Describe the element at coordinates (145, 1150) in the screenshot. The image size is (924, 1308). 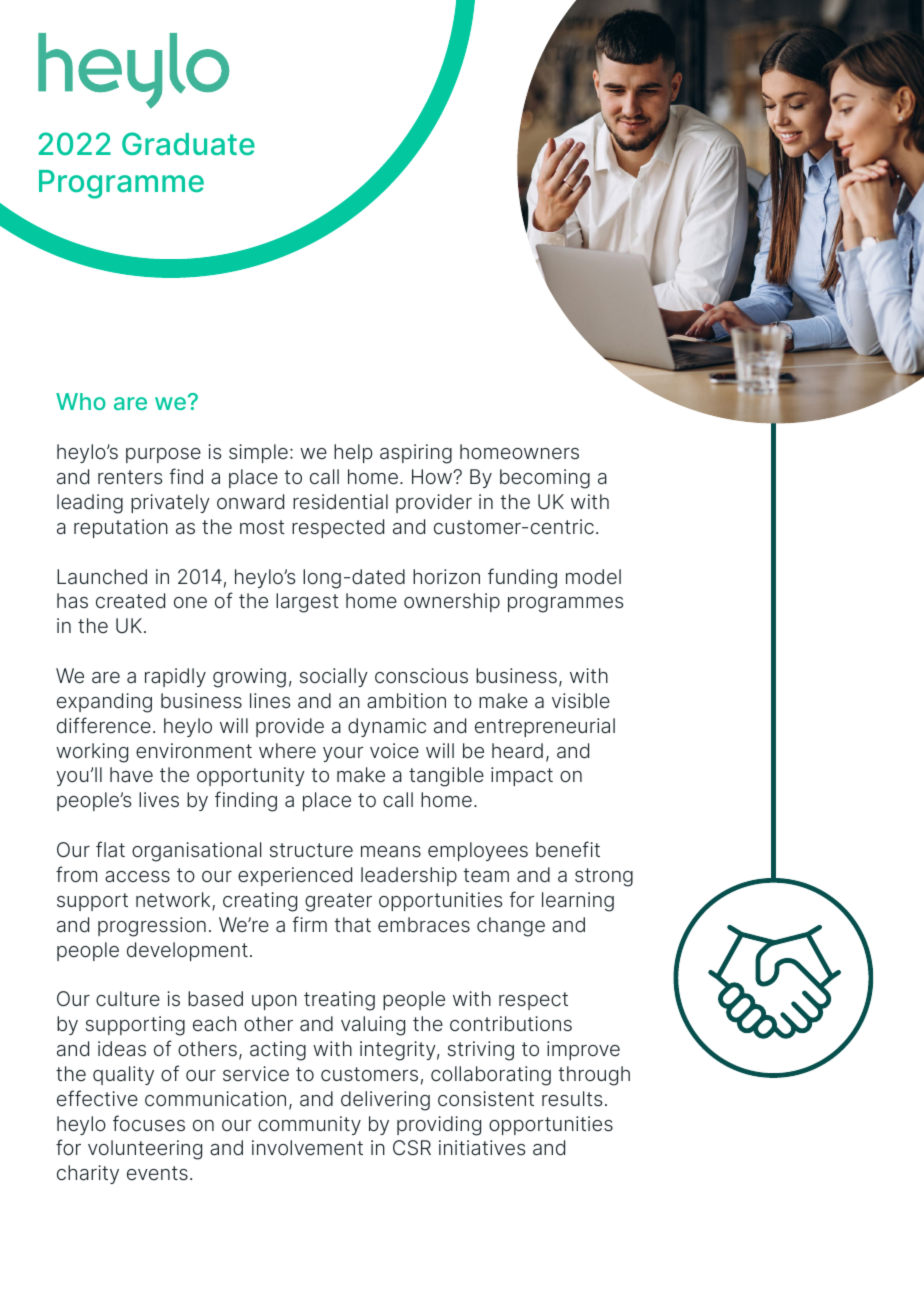
I see `volunteering` at that location.
